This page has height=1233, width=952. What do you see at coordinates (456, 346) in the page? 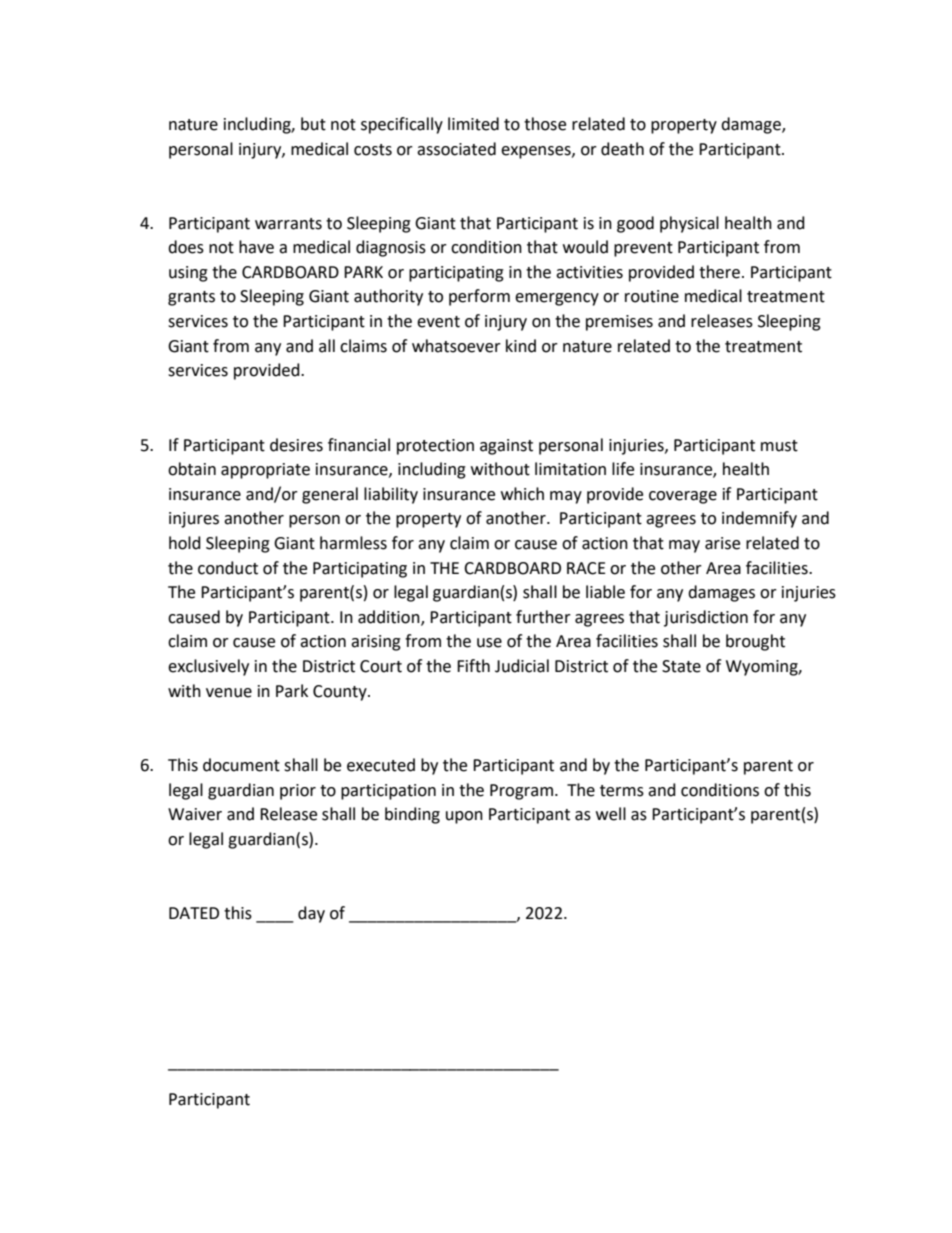
I see `whatsoever` at bounding box center [456, 346].
